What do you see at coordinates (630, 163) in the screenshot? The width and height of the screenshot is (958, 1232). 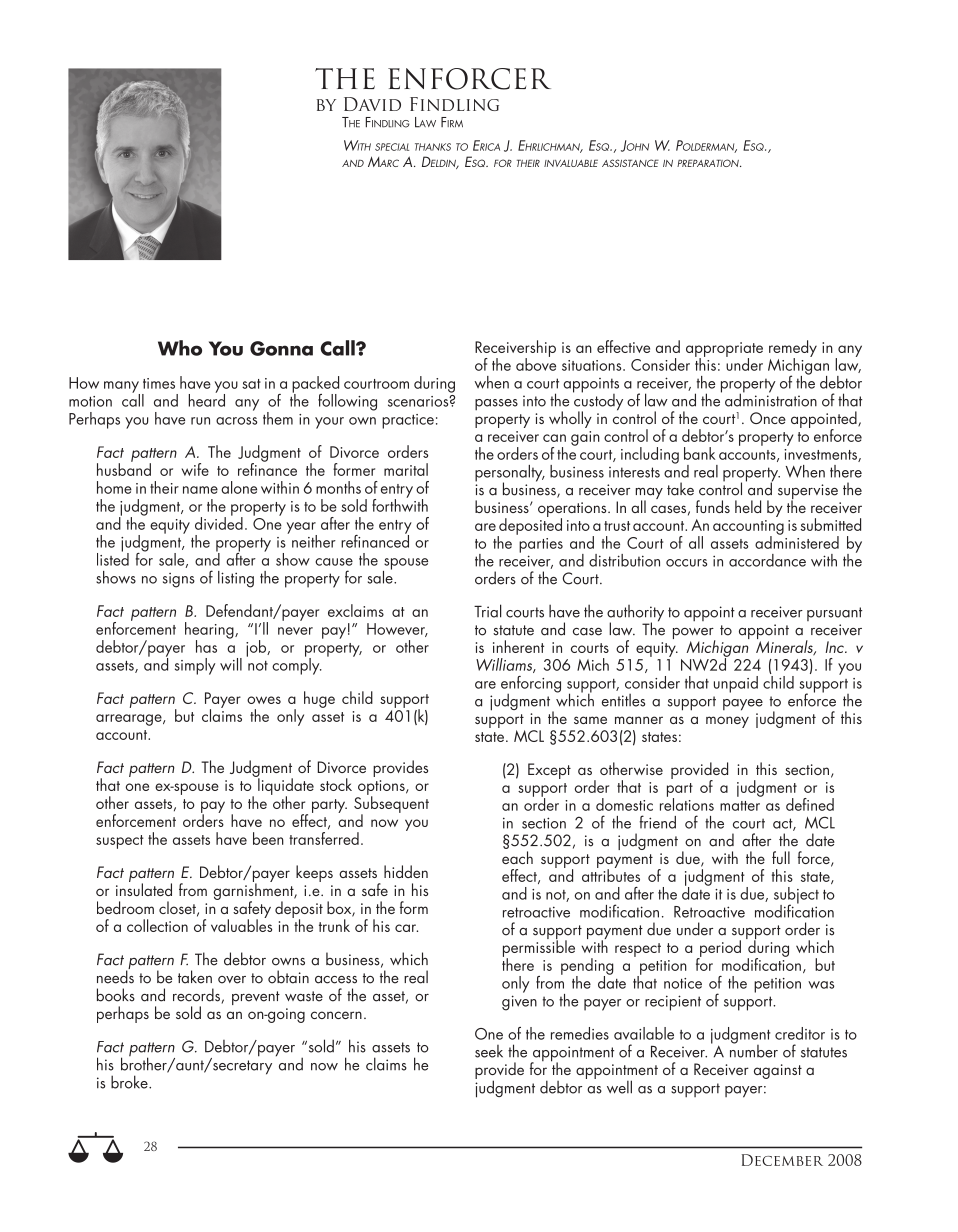 I see `ASSISTANCE` at bounding box center [630, 163].
